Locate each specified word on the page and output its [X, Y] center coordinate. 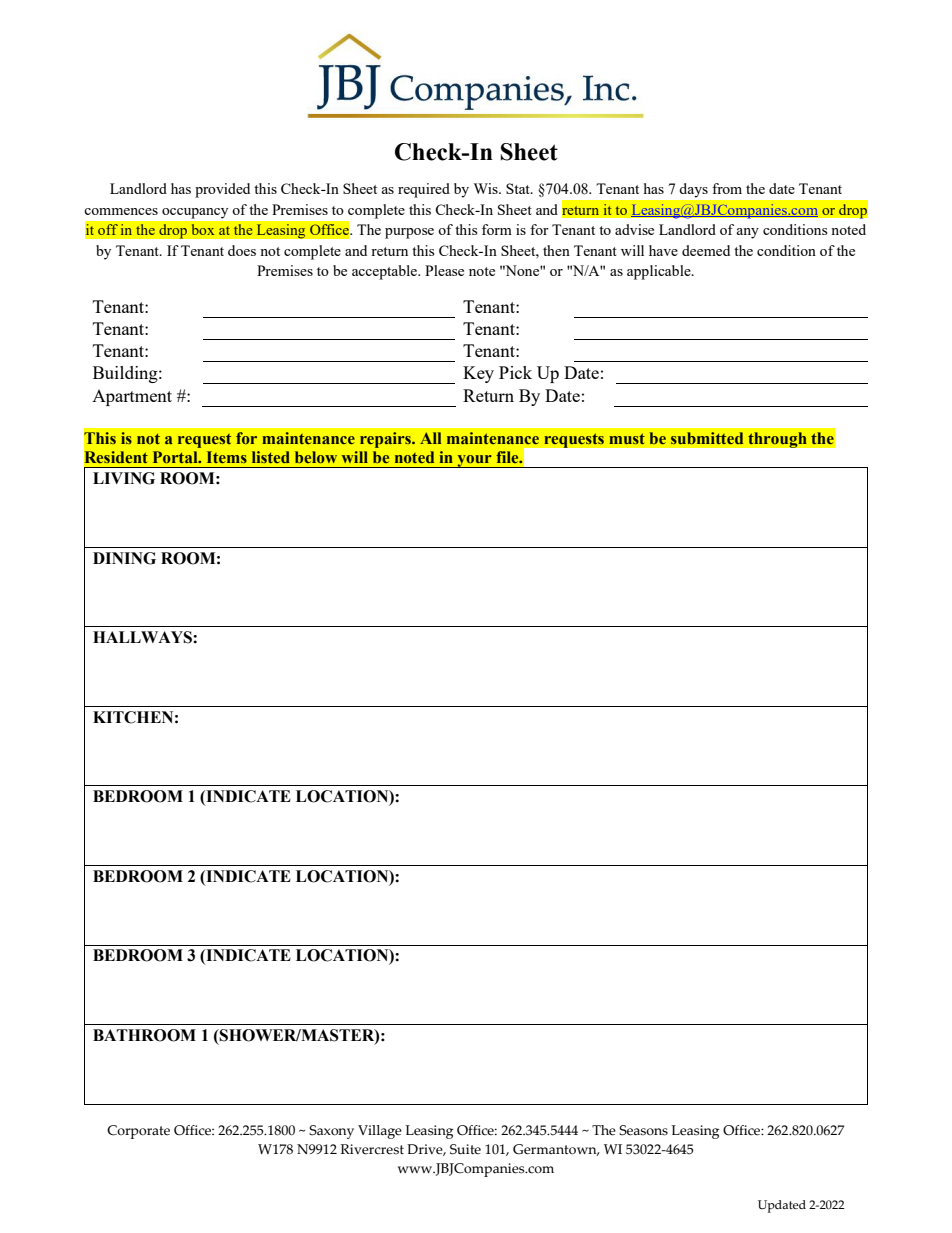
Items [227, 457]
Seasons [643, 1130]
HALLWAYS [143, 637]
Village [380, 1132]
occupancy [195, 213]
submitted [707, 438]
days [694, 190]
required [424, 190]
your [474, 461]
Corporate [138, 1132]
